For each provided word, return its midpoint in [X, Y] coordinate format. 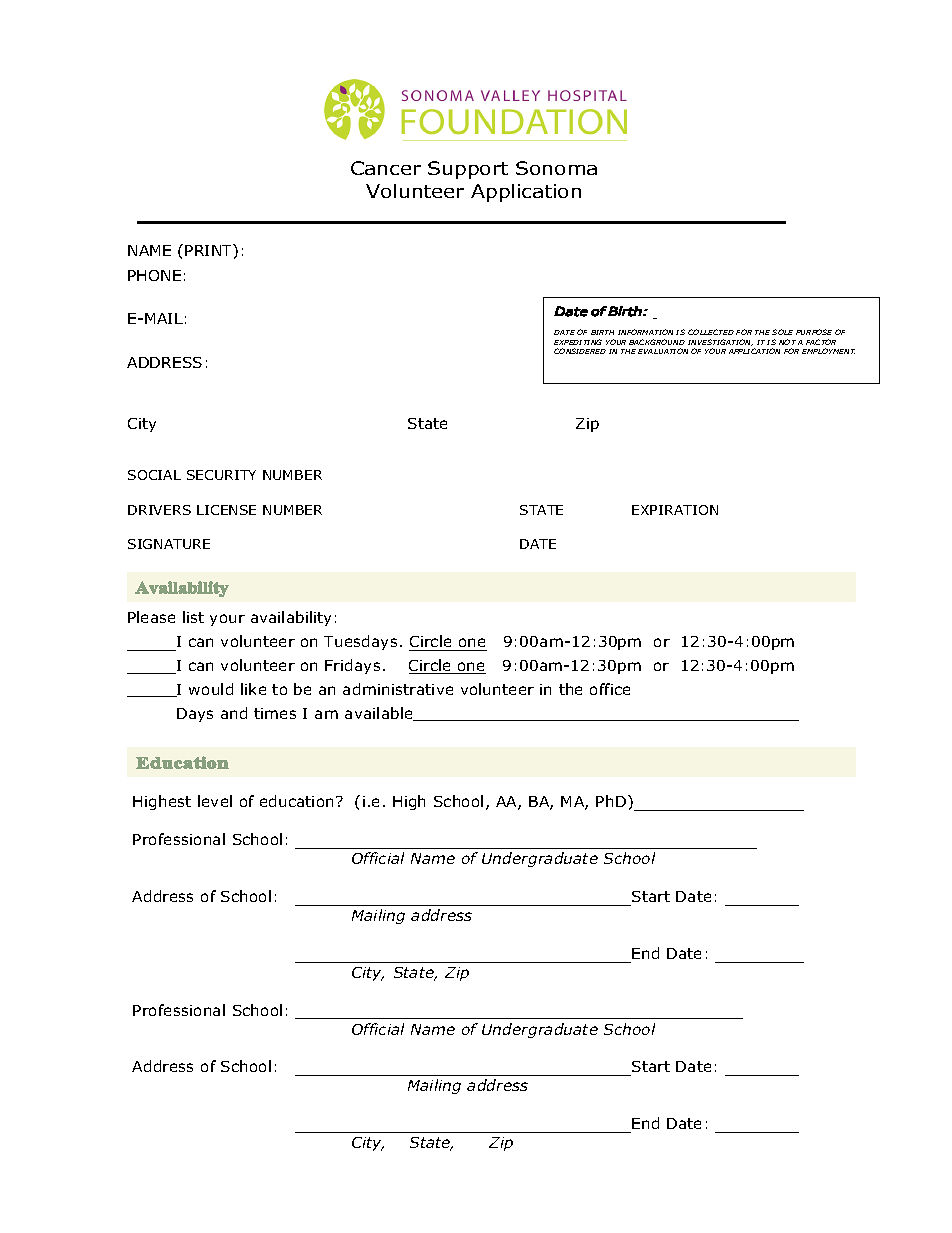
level [215, 801]
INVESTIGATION [720, 342]
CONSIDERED [580, 351]
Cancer [386, 168]
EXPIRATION [675, 510]
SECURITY [221, 475]
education [296, 801]
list [193, 617]
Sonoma [556, 168]
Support [468, 170]
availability [291, 618]
